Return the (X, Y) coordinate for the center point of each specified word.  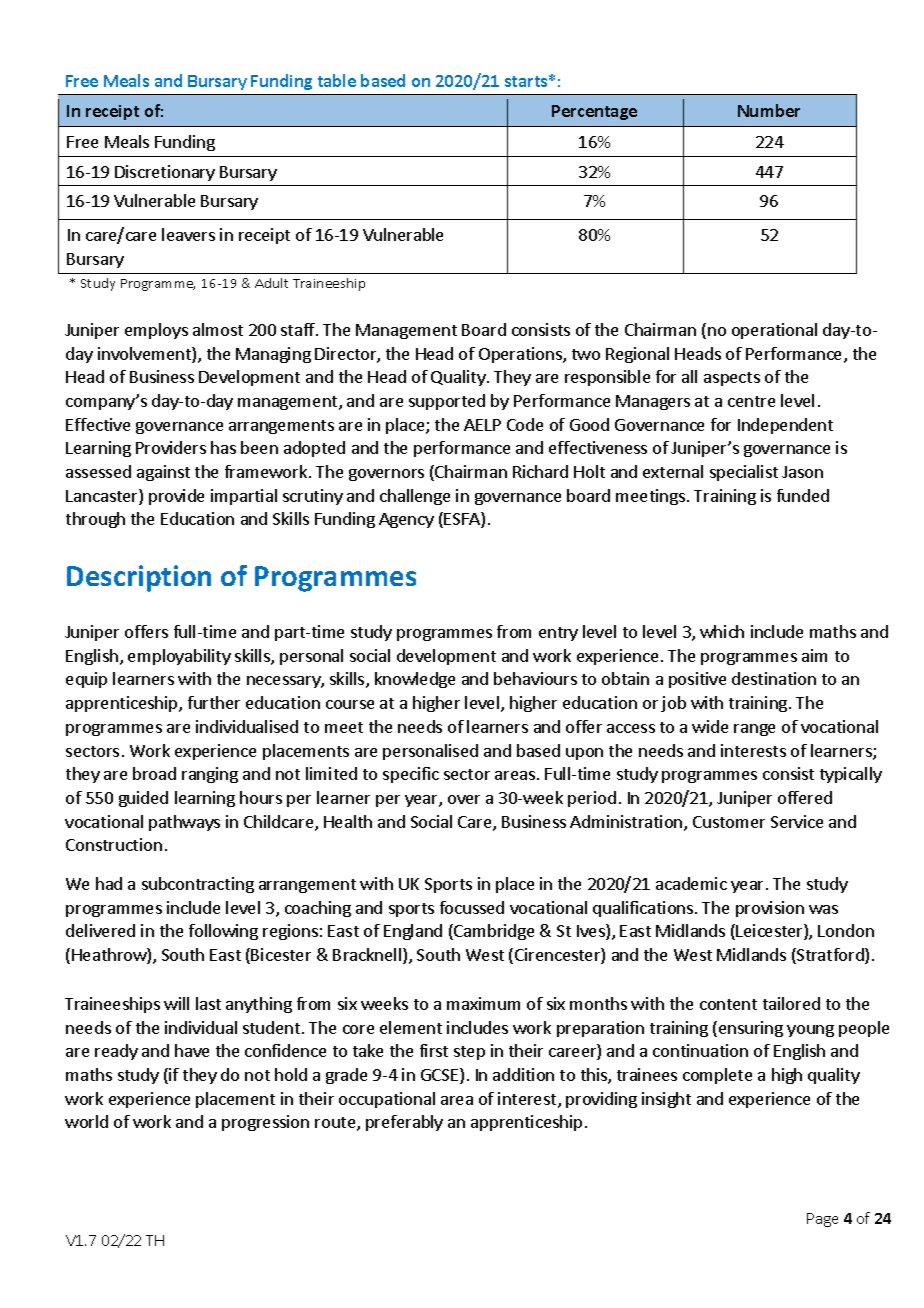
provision (770, 909)
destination (774, 678)
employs (156, 331)
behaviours (535, 678)
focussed (472, 907)
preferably (404, 1123)
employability (179, 657)
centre (751, 401)
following (223, 932)
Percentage (594, 112)
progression (265, 1123)
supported (447, 402)
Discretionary (165, 173)
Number (769, 110)
